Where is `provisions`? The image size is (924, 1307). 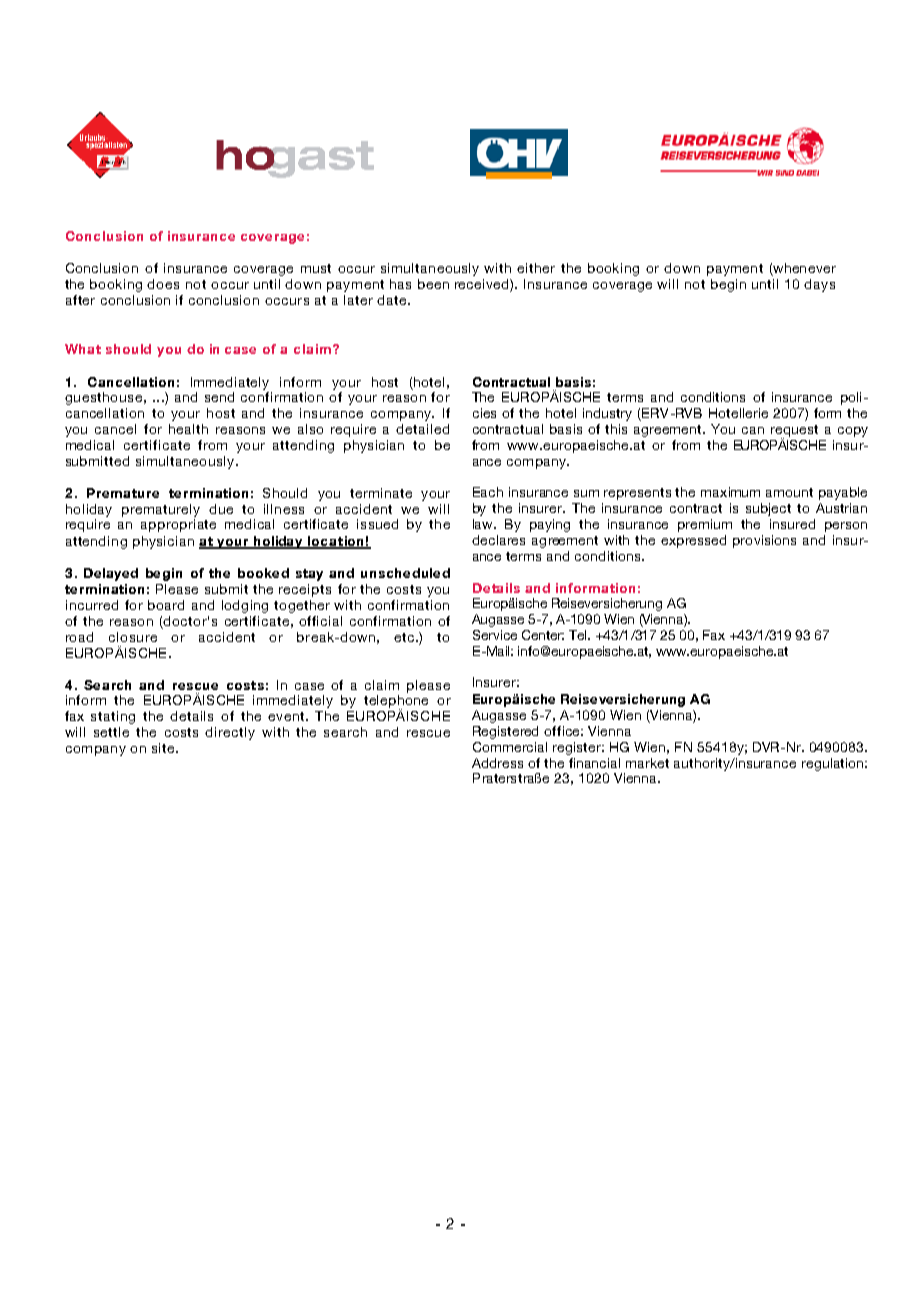 provisions is located at coordinates (764, 541).
